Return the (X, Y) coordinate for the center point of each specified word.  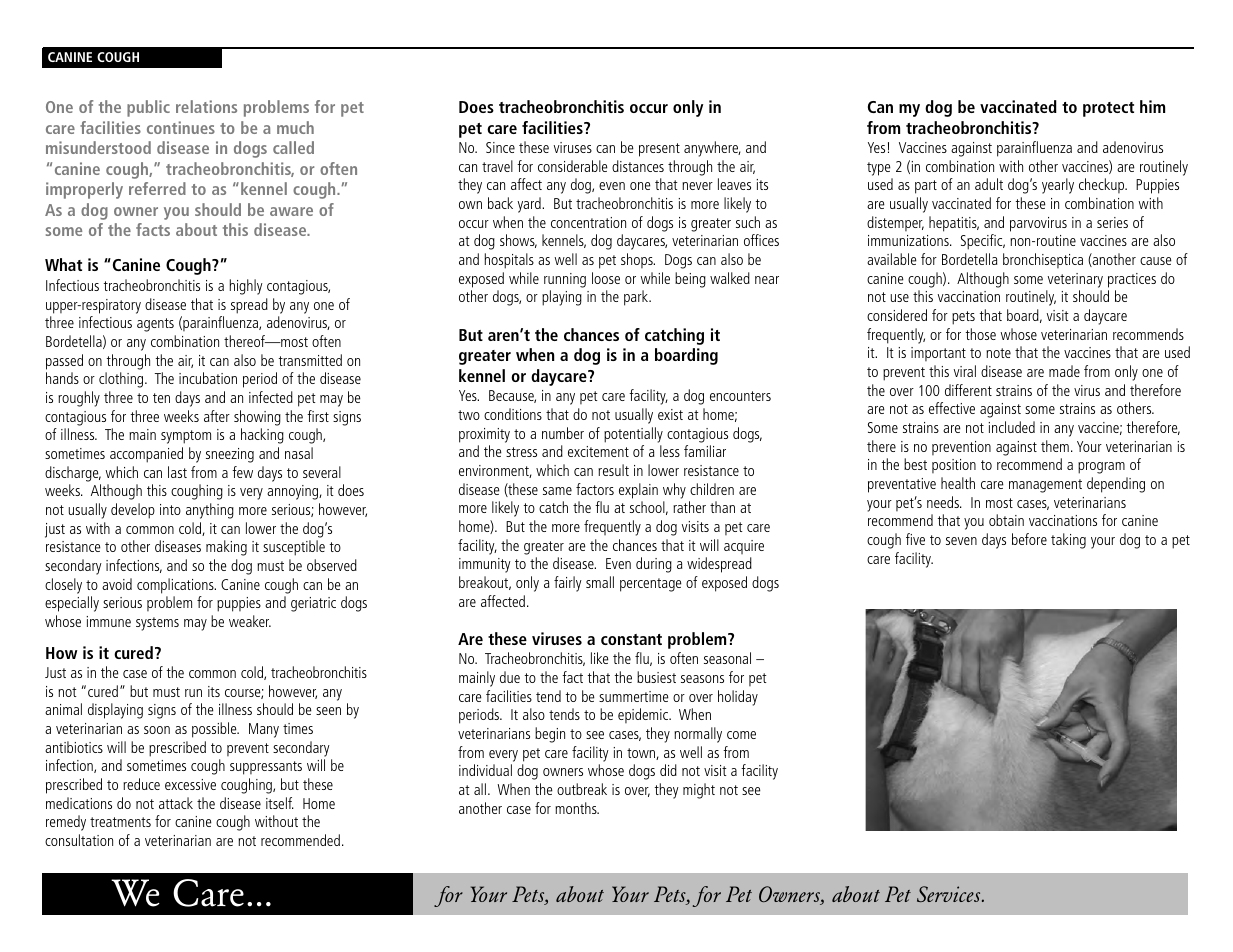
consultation (79, 840)
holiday (738, 698)
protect (1108, 109)
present (659, 150)
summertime (634, 696)
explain (638, 491)
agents (155, 325)
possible (215, 730)
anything (210, 511)
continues (181, 127)
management (1045, 486)
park (637, 298)
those (981, 334)
